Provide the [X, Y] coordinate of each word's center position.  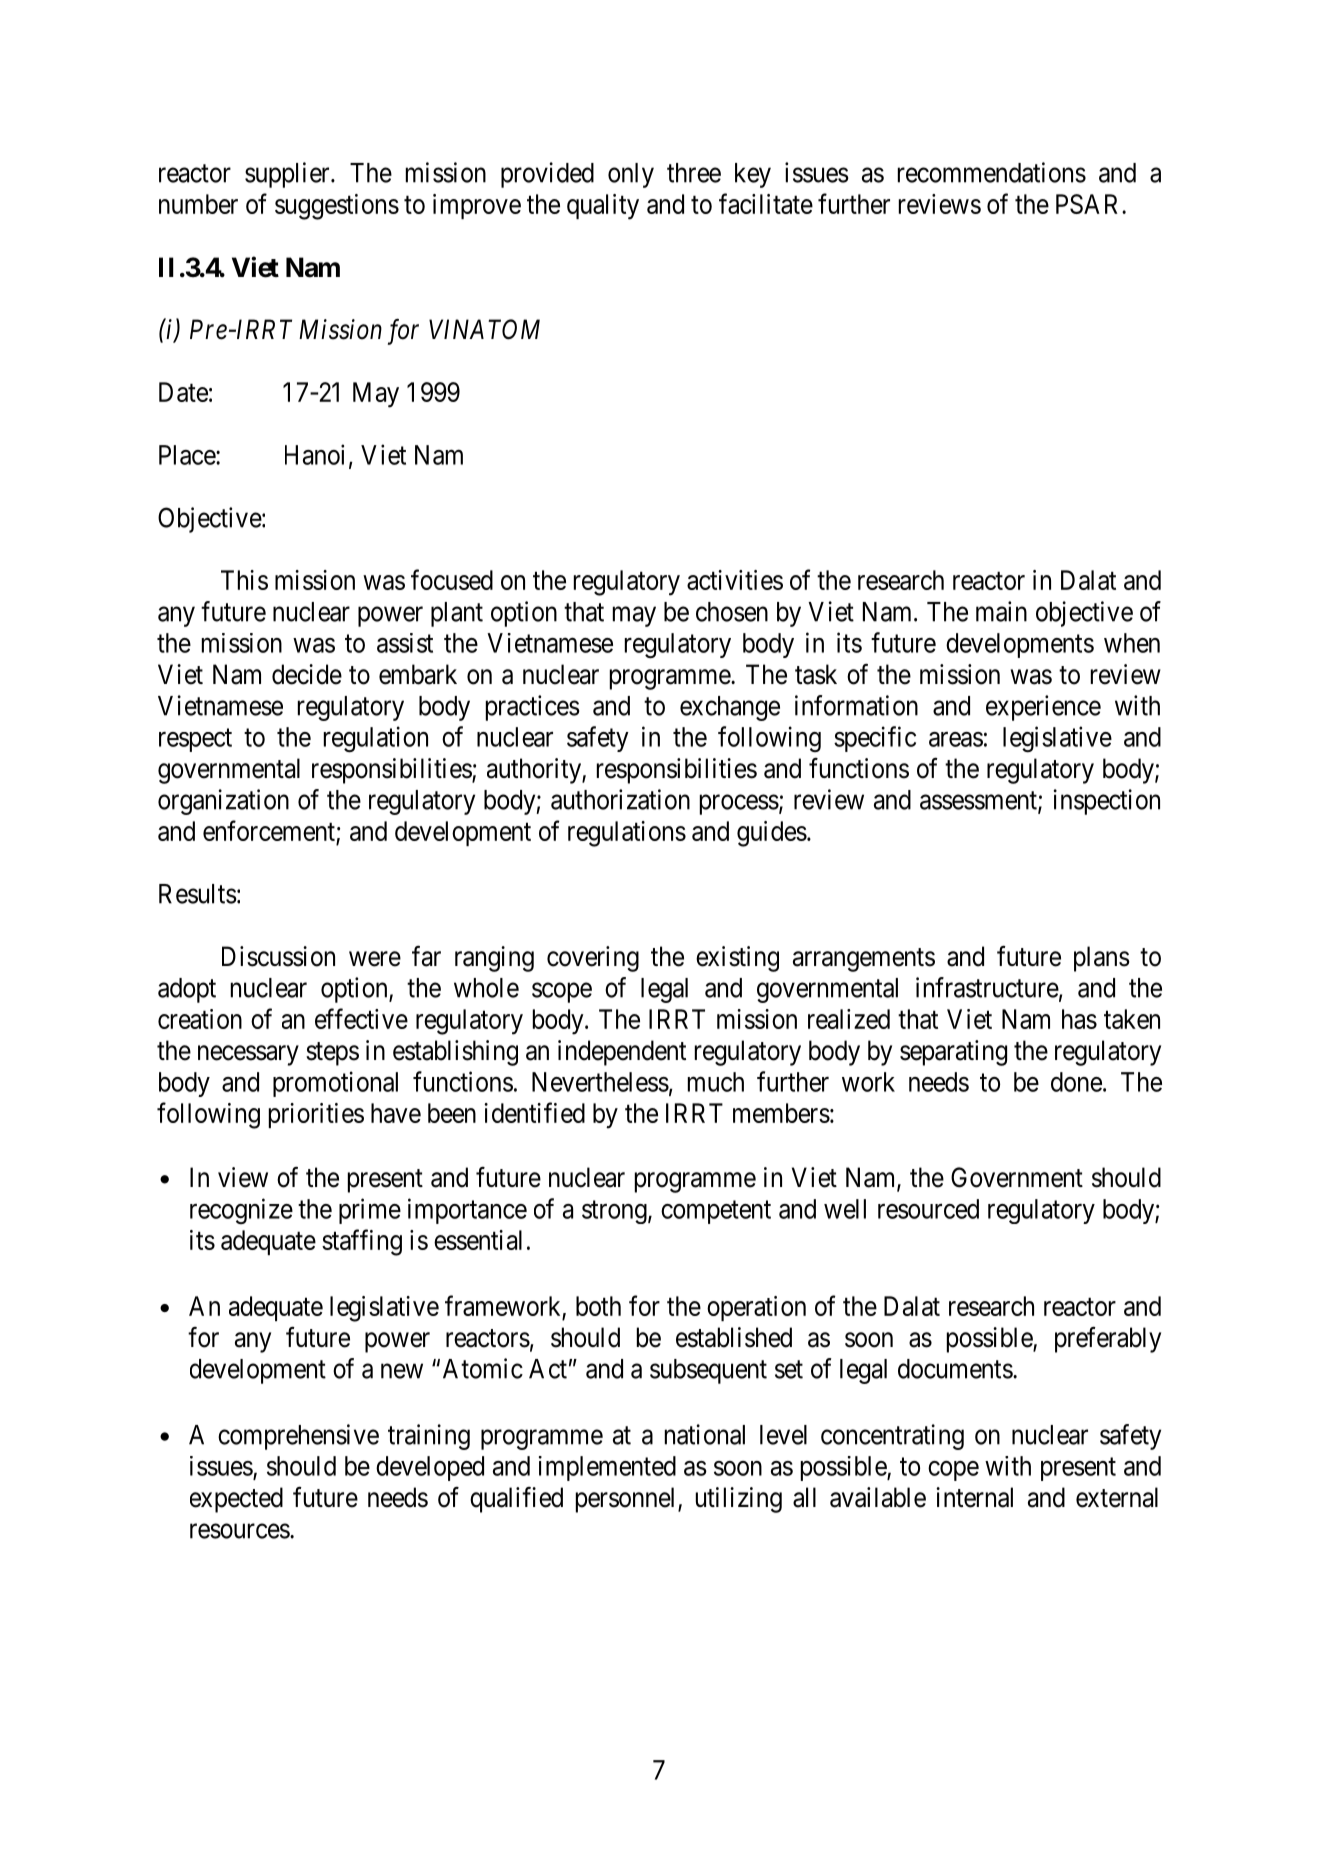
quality [603, 207]
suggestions [337, 207]
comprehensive [298, 1437]
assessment [979, 801]
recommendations [992, 172]
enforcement [269, 830]
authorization [620, 799]
